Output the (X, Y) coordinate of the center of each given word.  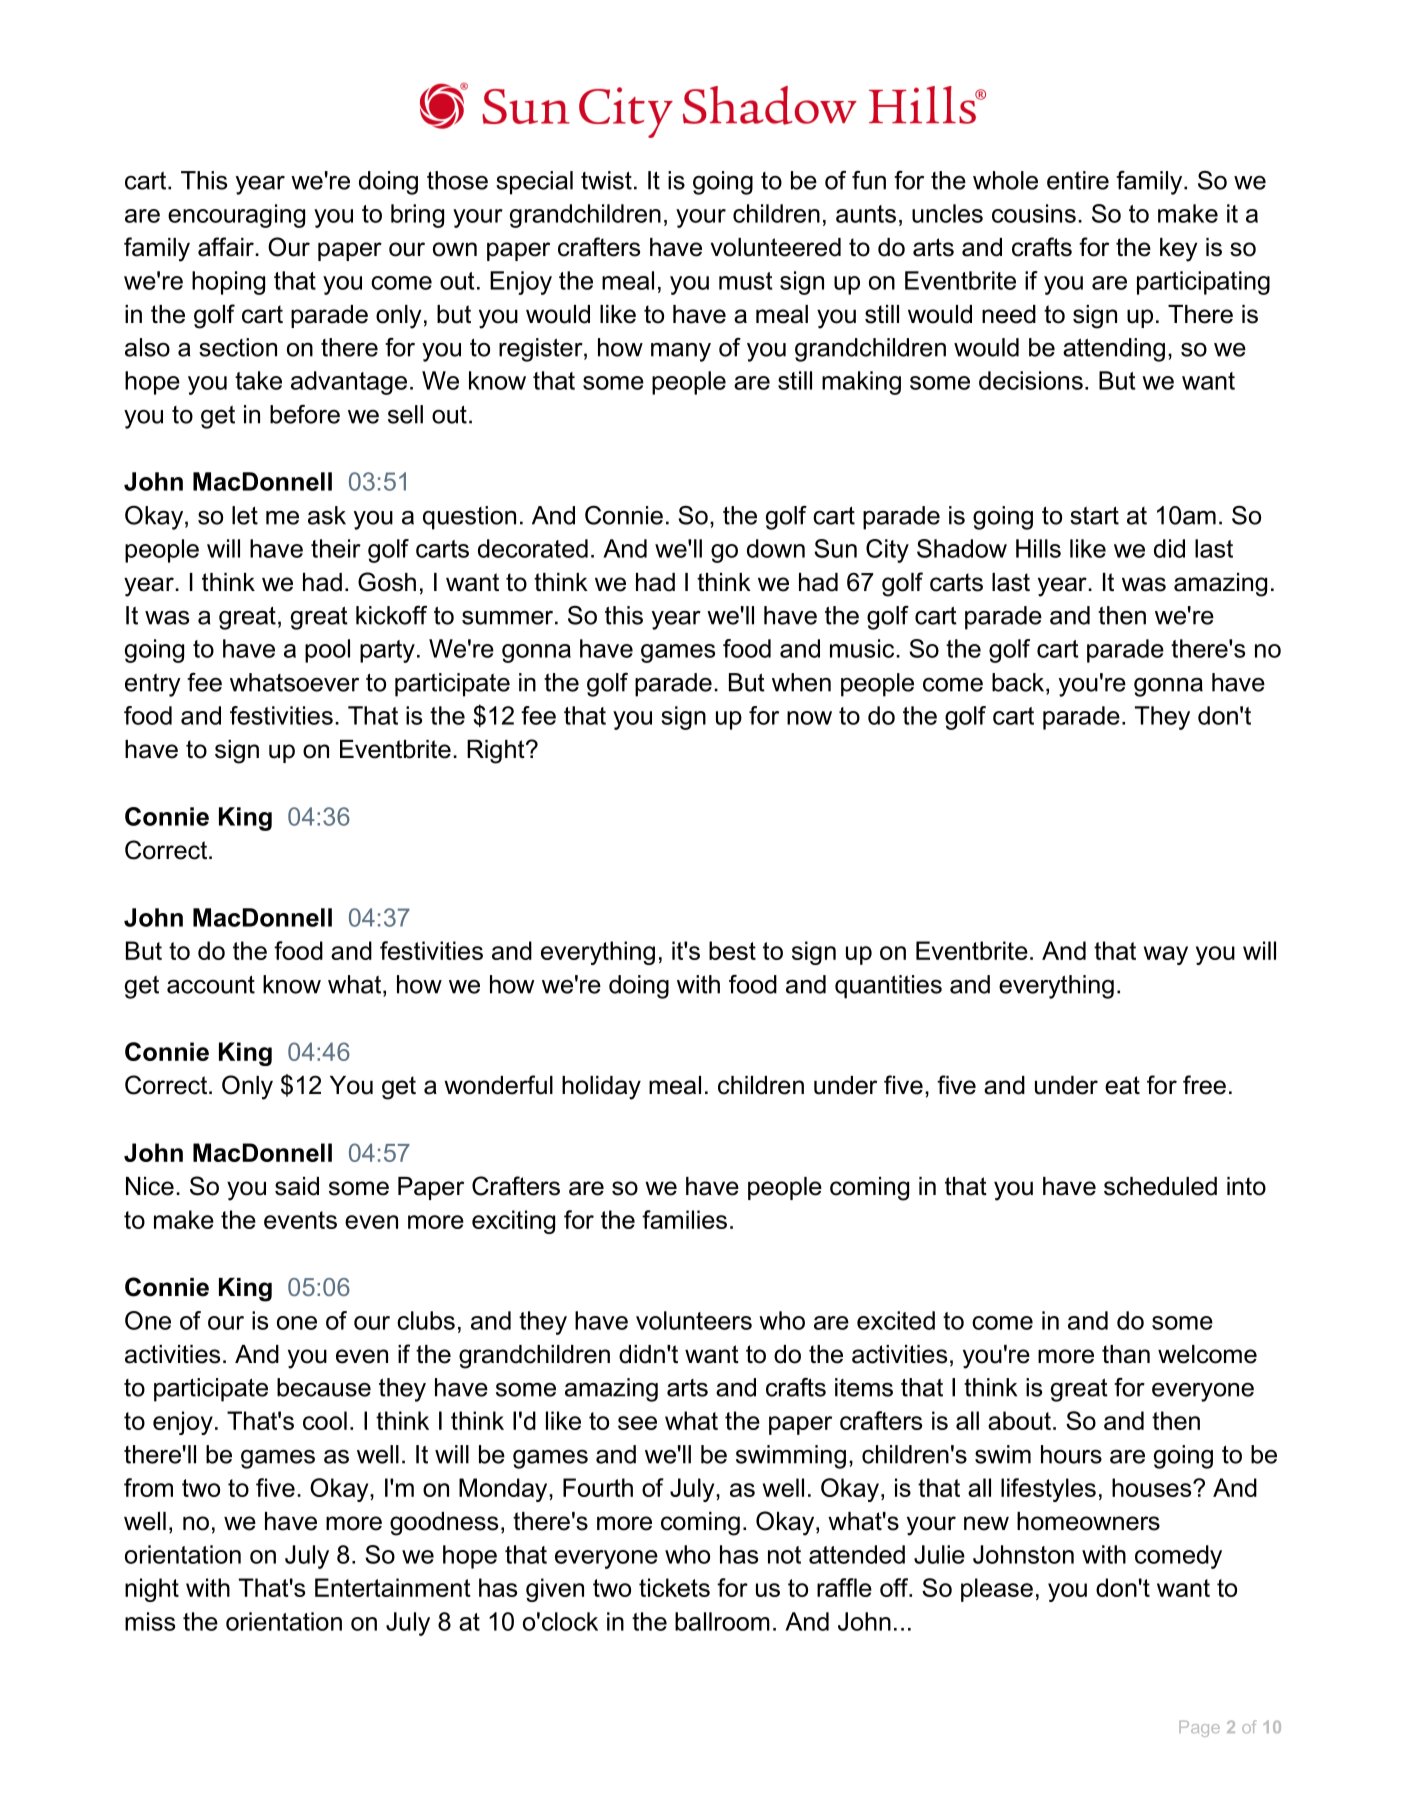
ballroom (722, 1621)
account (211, 985)
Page (1199, 1729)
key (1179, 250)
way (1166, 955)
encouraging (236, 216)
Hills (1038, 548)
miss (150, 1621)
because (324, 1387)
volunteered (776, 247)
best (732, 950)
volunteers (694, 1320)
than (1126, 1354)
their (336, 548)
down (776, 548)
